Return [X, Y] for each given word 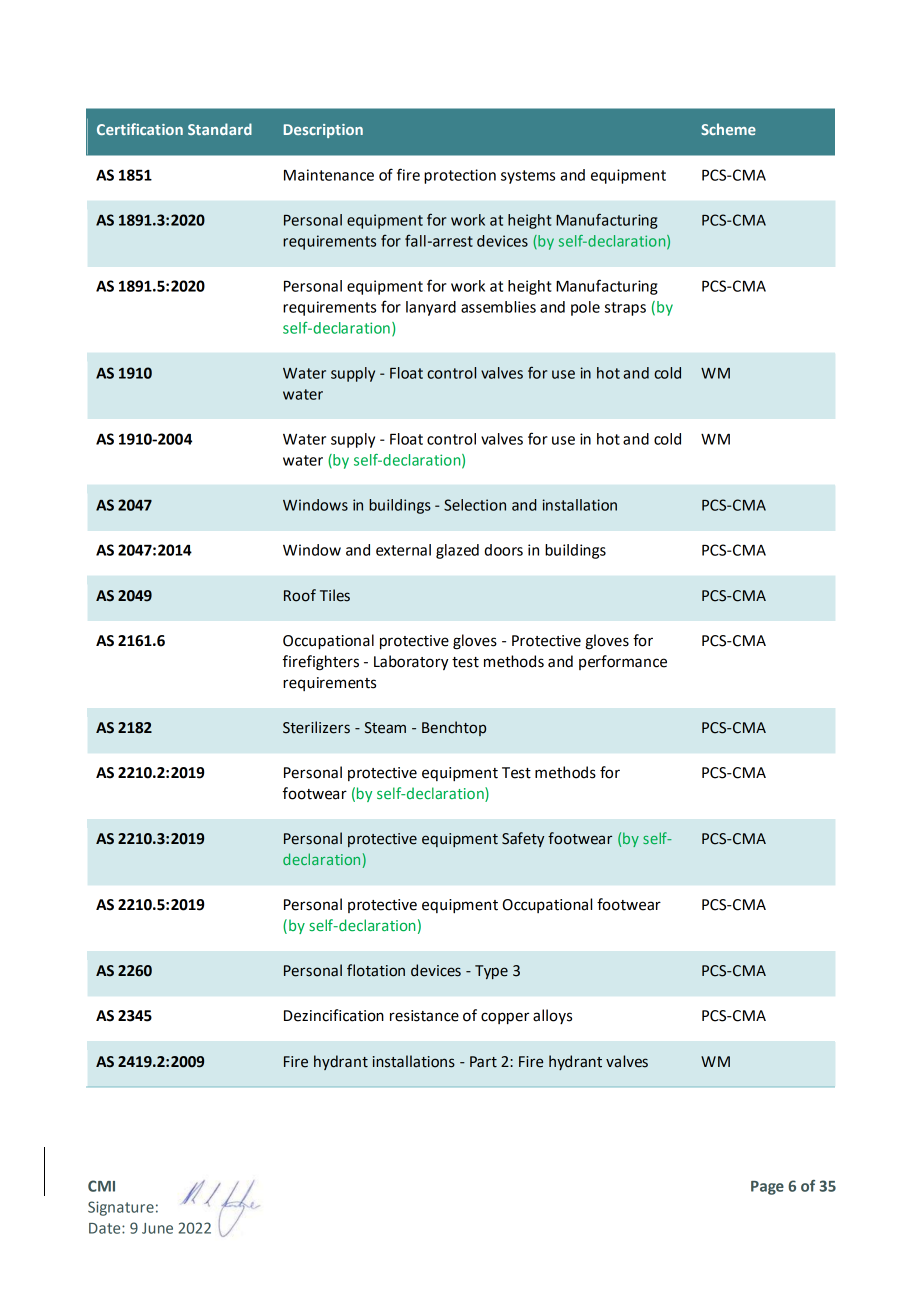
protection [460, 176]
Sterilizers [316, 727]
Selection [475, 505]
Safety [523, 839]
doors [503, 550]
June [157, 1228]
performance [623, 662]
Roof [300, 595]
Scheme [728, 129]
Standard [220, 129]
